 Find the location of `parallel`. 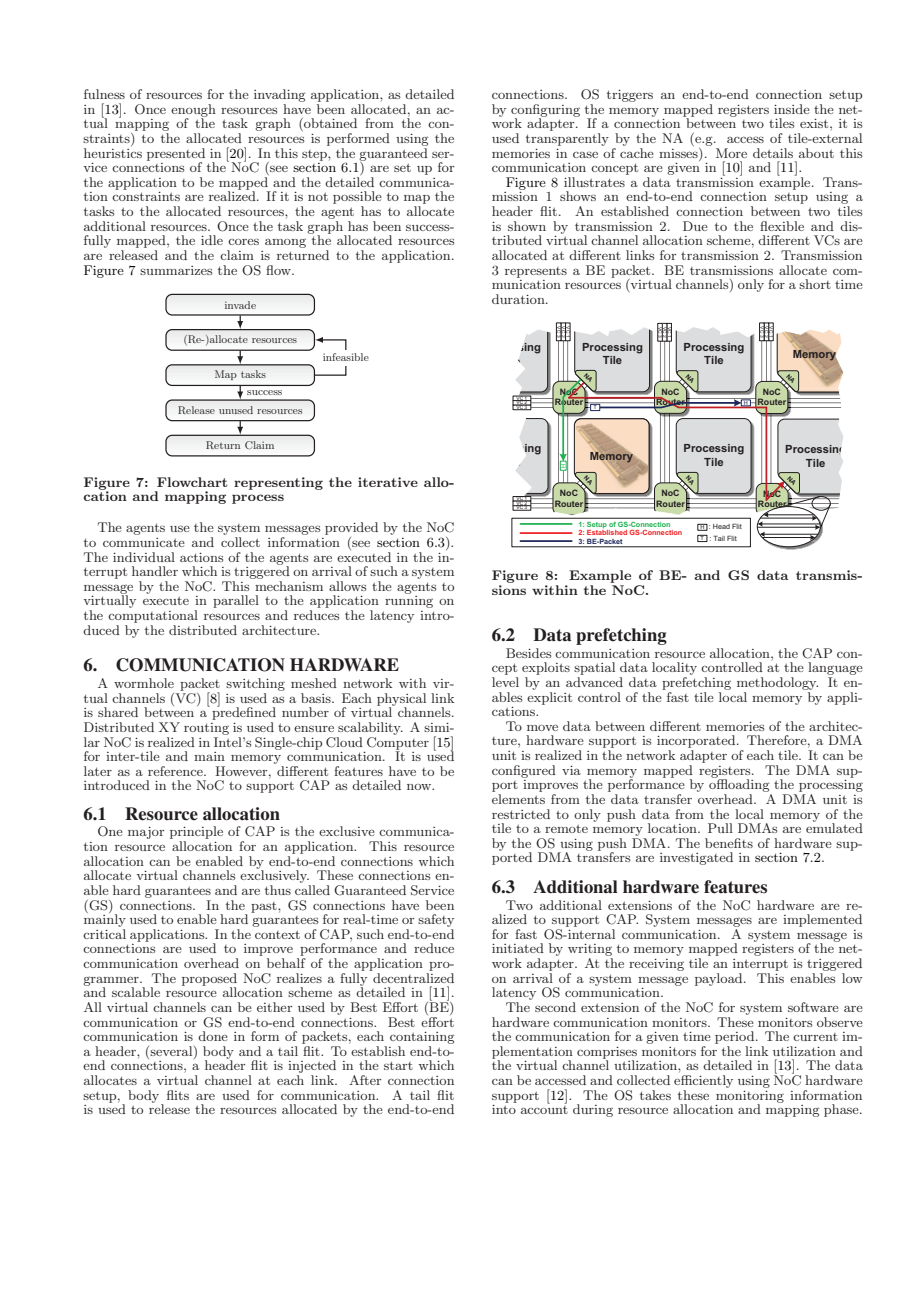

parallel is located at coordinates (236, 601).
